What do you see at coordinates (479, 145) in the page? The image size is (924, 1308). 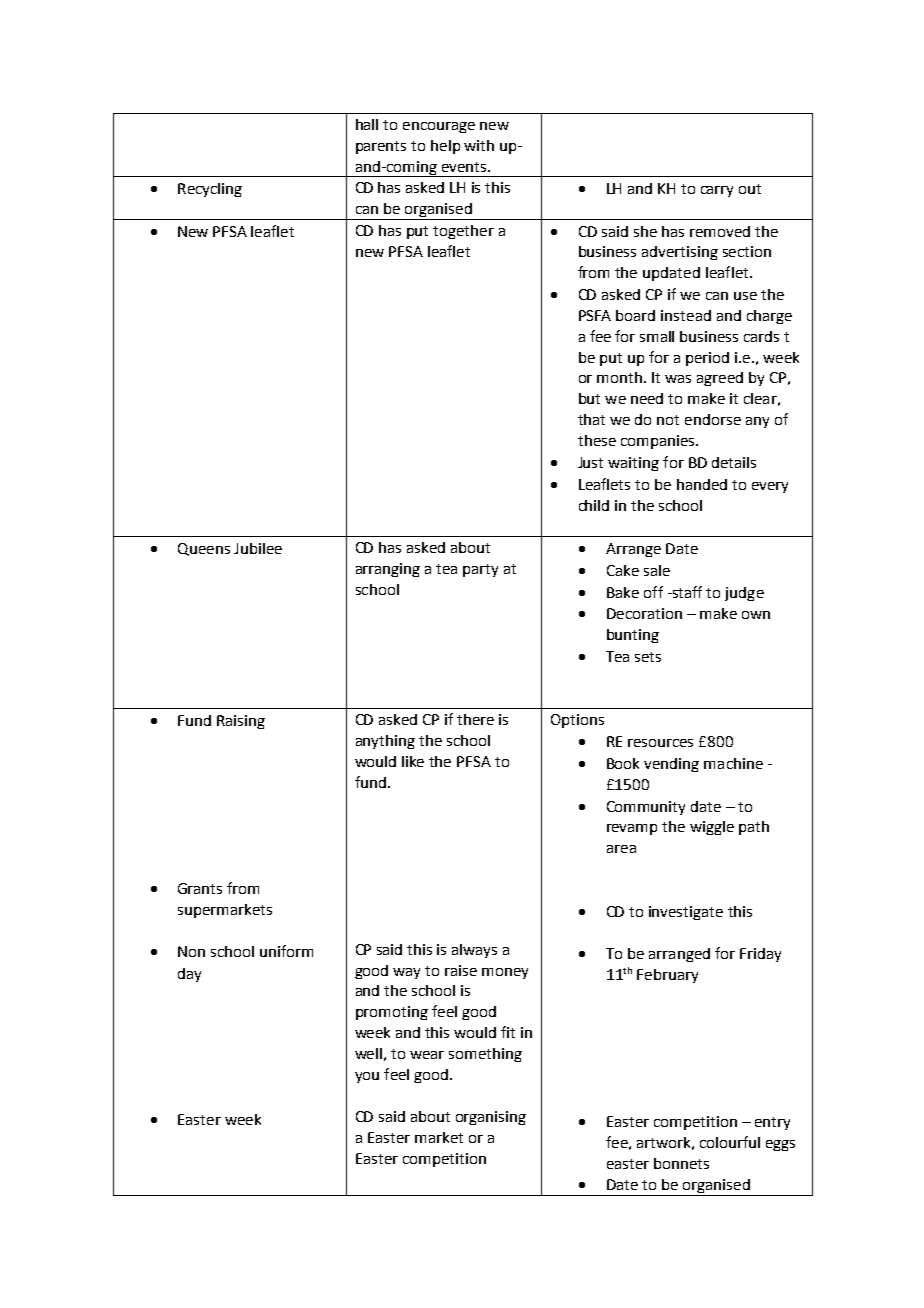 I see `with` at bounding box center [479, 145].
